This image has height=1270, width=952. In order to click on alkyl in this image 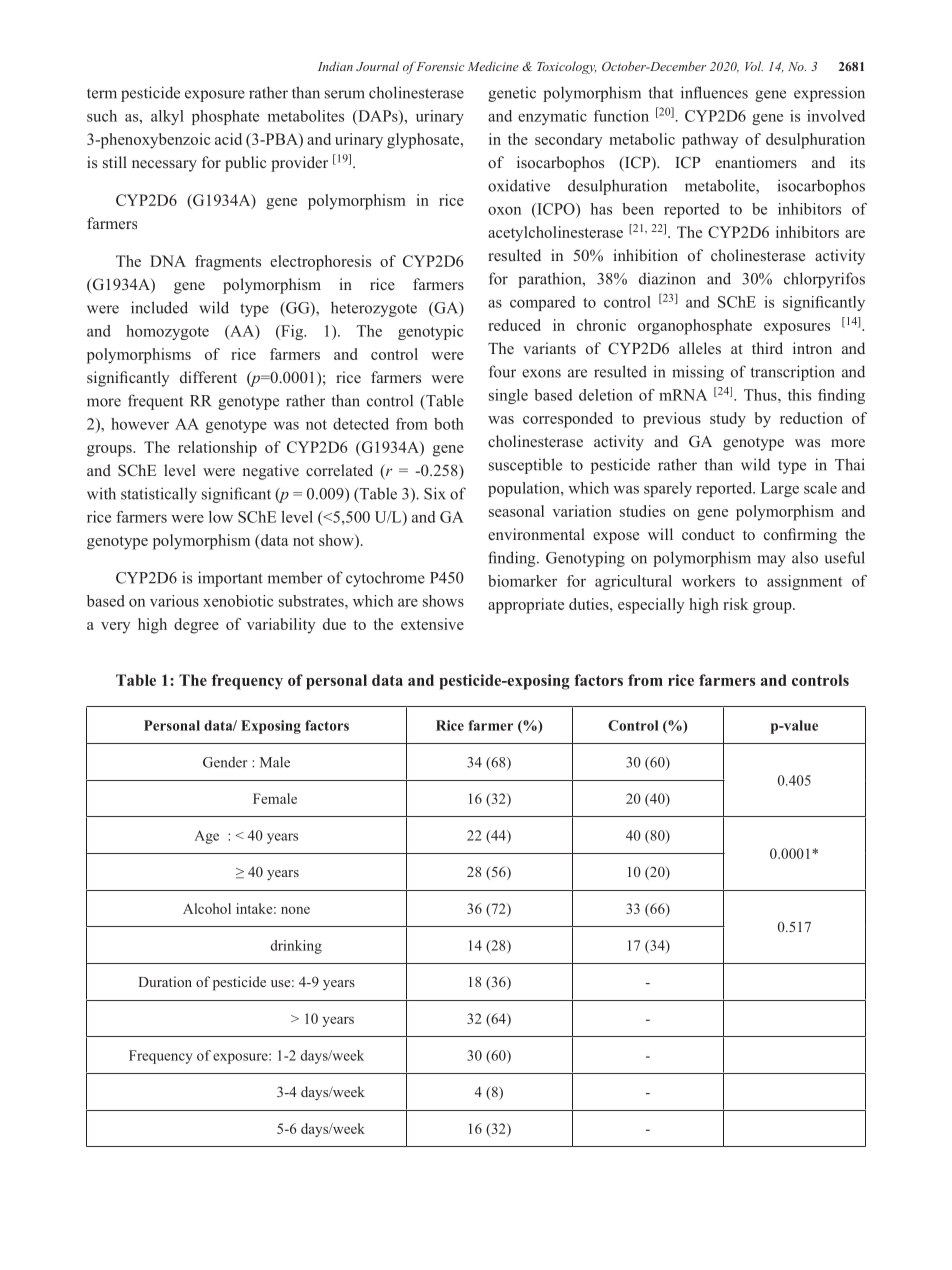, I will do `click(167, 117)`.
